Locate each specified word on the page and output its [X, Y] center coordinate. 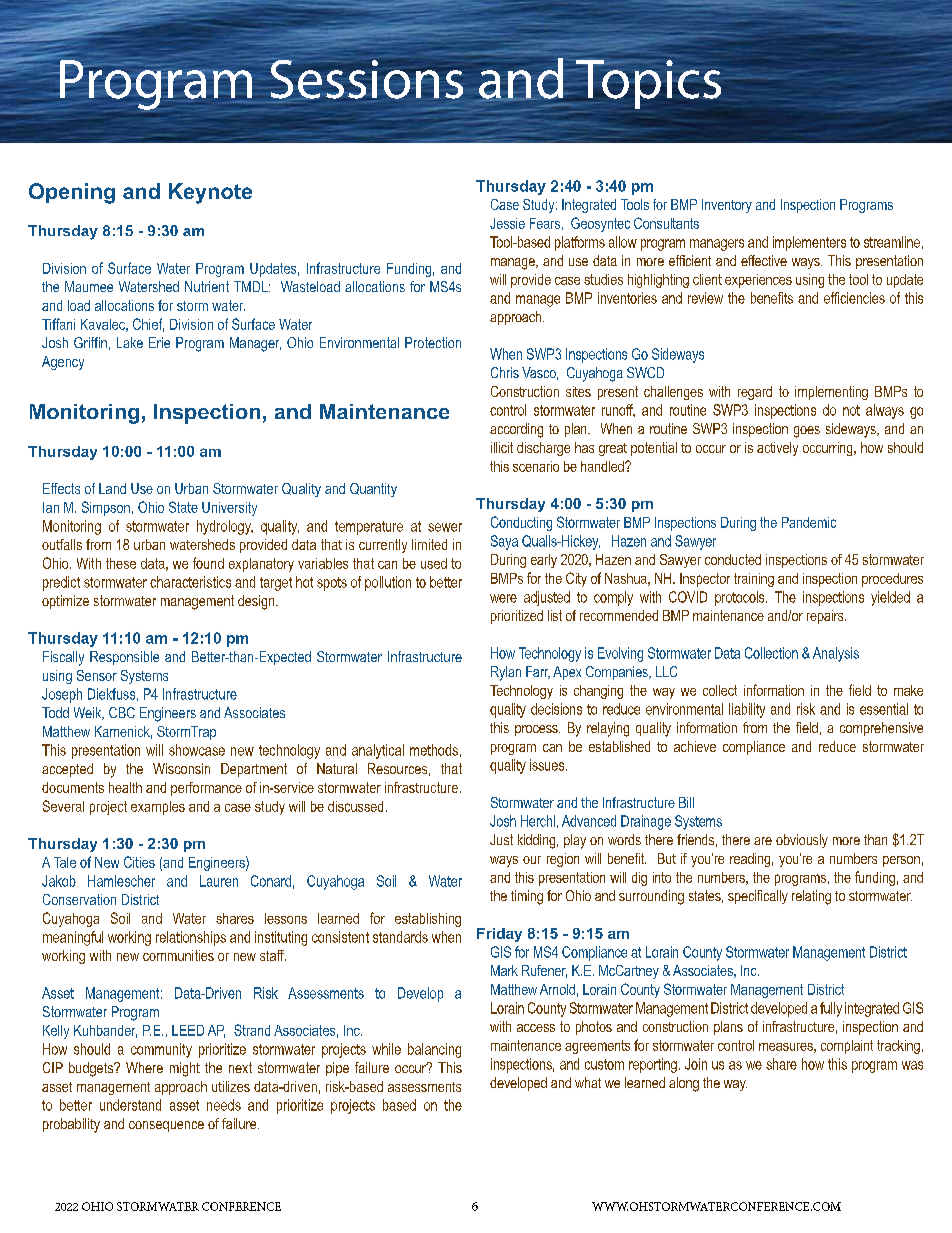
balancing [434, 1050]
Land [112, 488]
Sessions [367, 79]
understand [130, 1105]
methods [434, 750]
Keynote [210, 193]
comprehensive [881, 729]
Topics [647, 85]
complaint [847, 1047]
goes [807, 432]
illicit [502, 447]
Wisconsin [181, 768]
